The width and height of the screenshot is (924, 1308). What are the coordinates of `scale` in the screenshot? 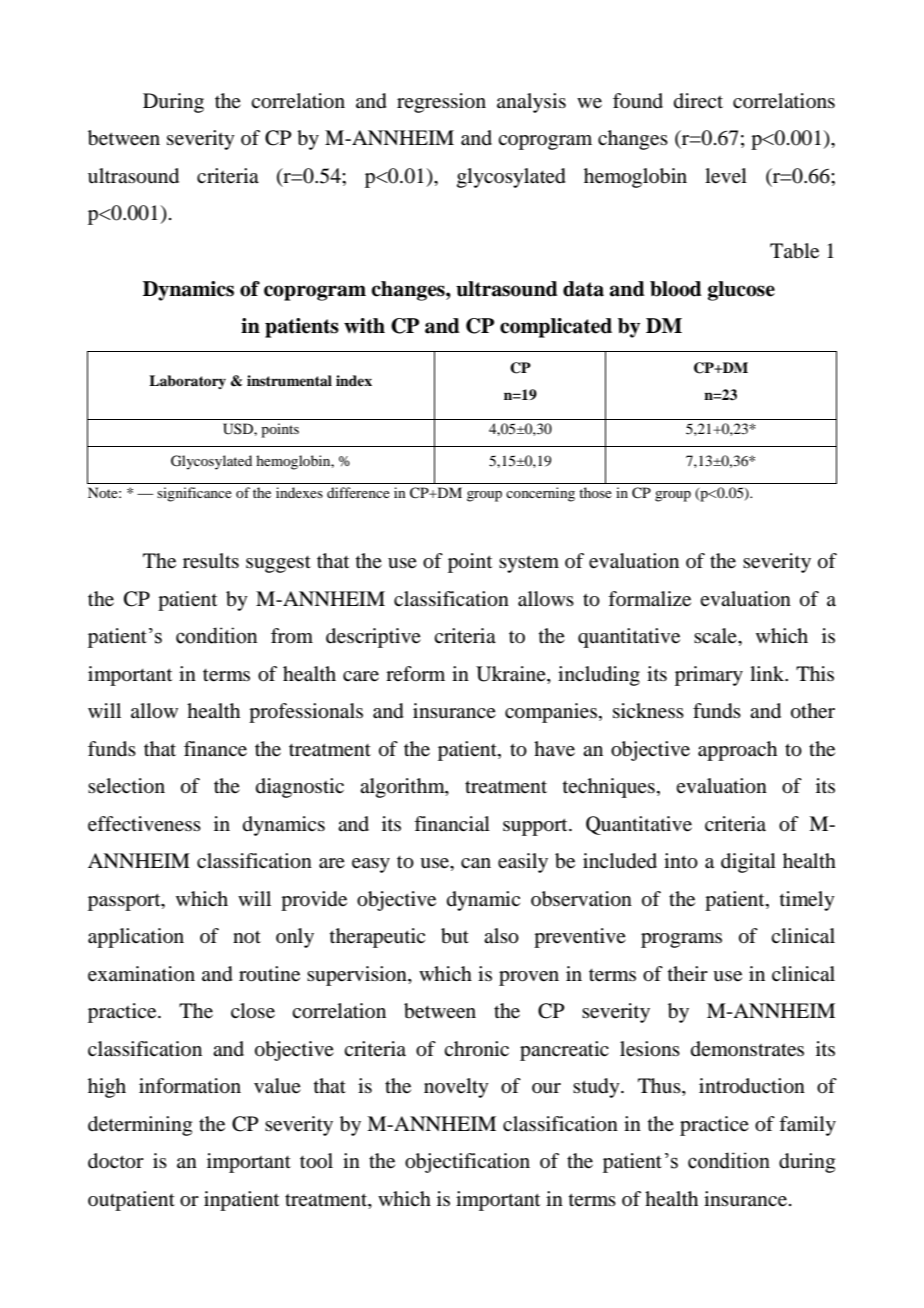 It's located at (716, 636).
